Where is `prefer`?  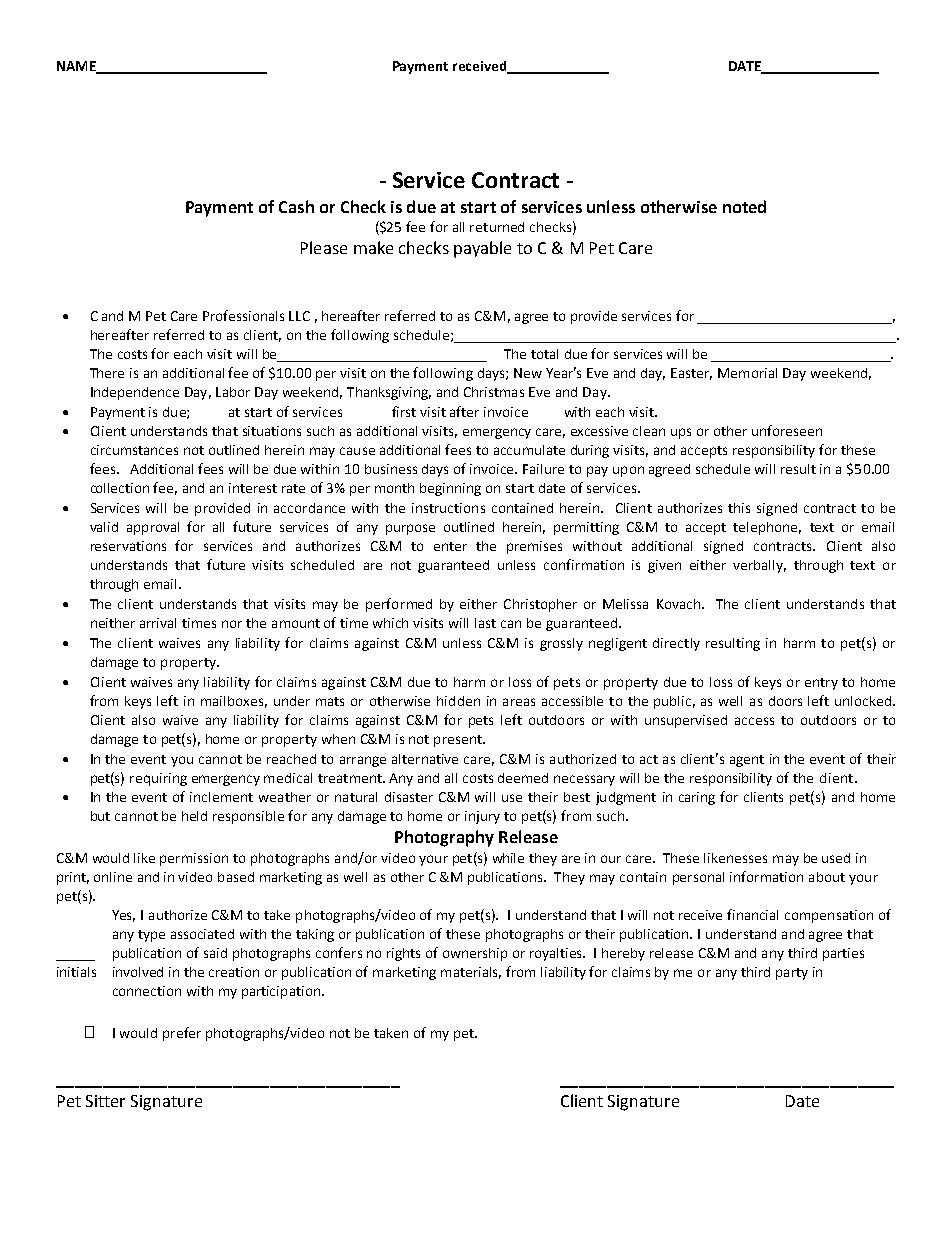 prefer is located at coordinates (182, 1034).
